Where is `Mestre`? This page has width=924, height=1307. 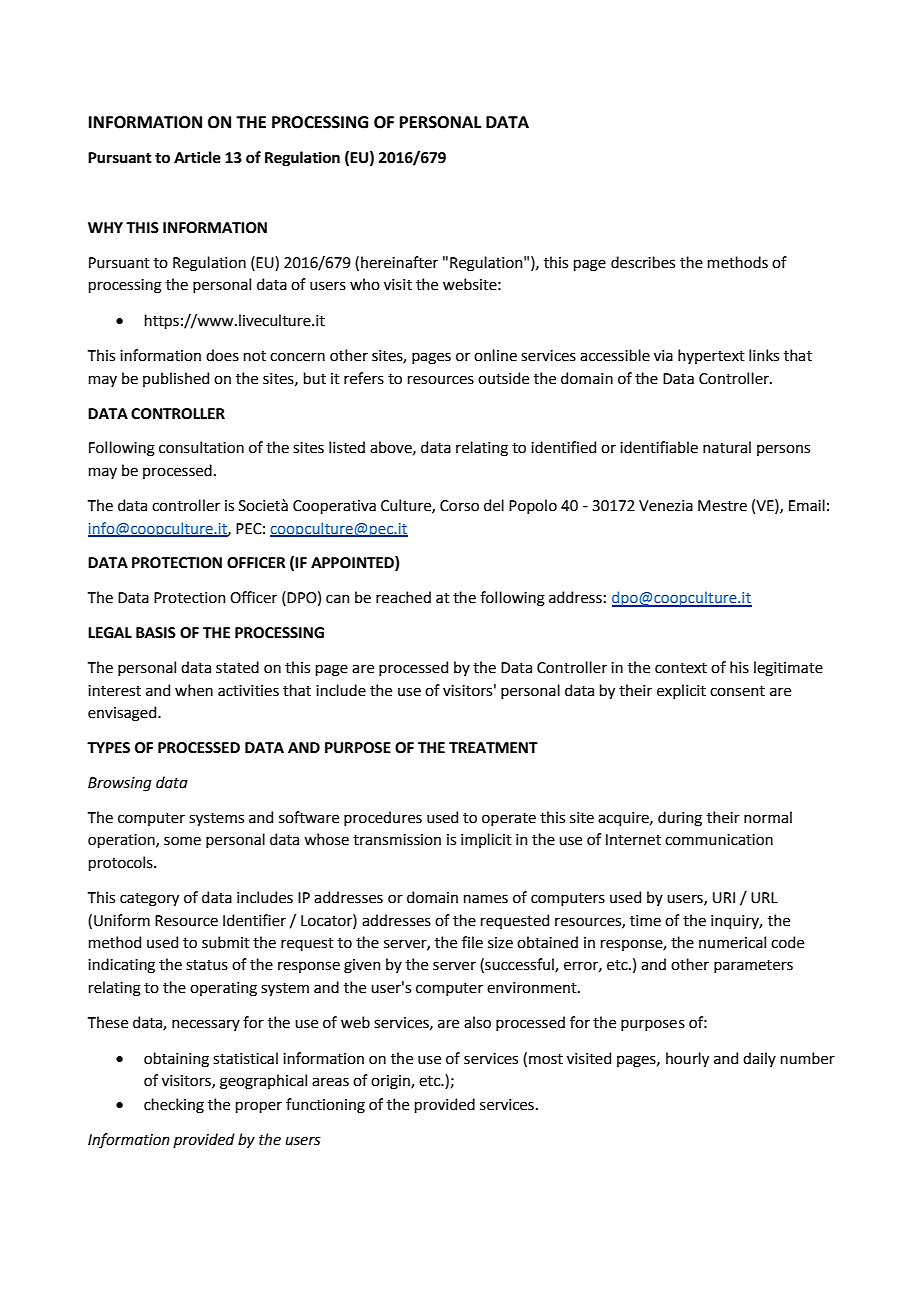
Mestre is located at coordinates (722, 506).
